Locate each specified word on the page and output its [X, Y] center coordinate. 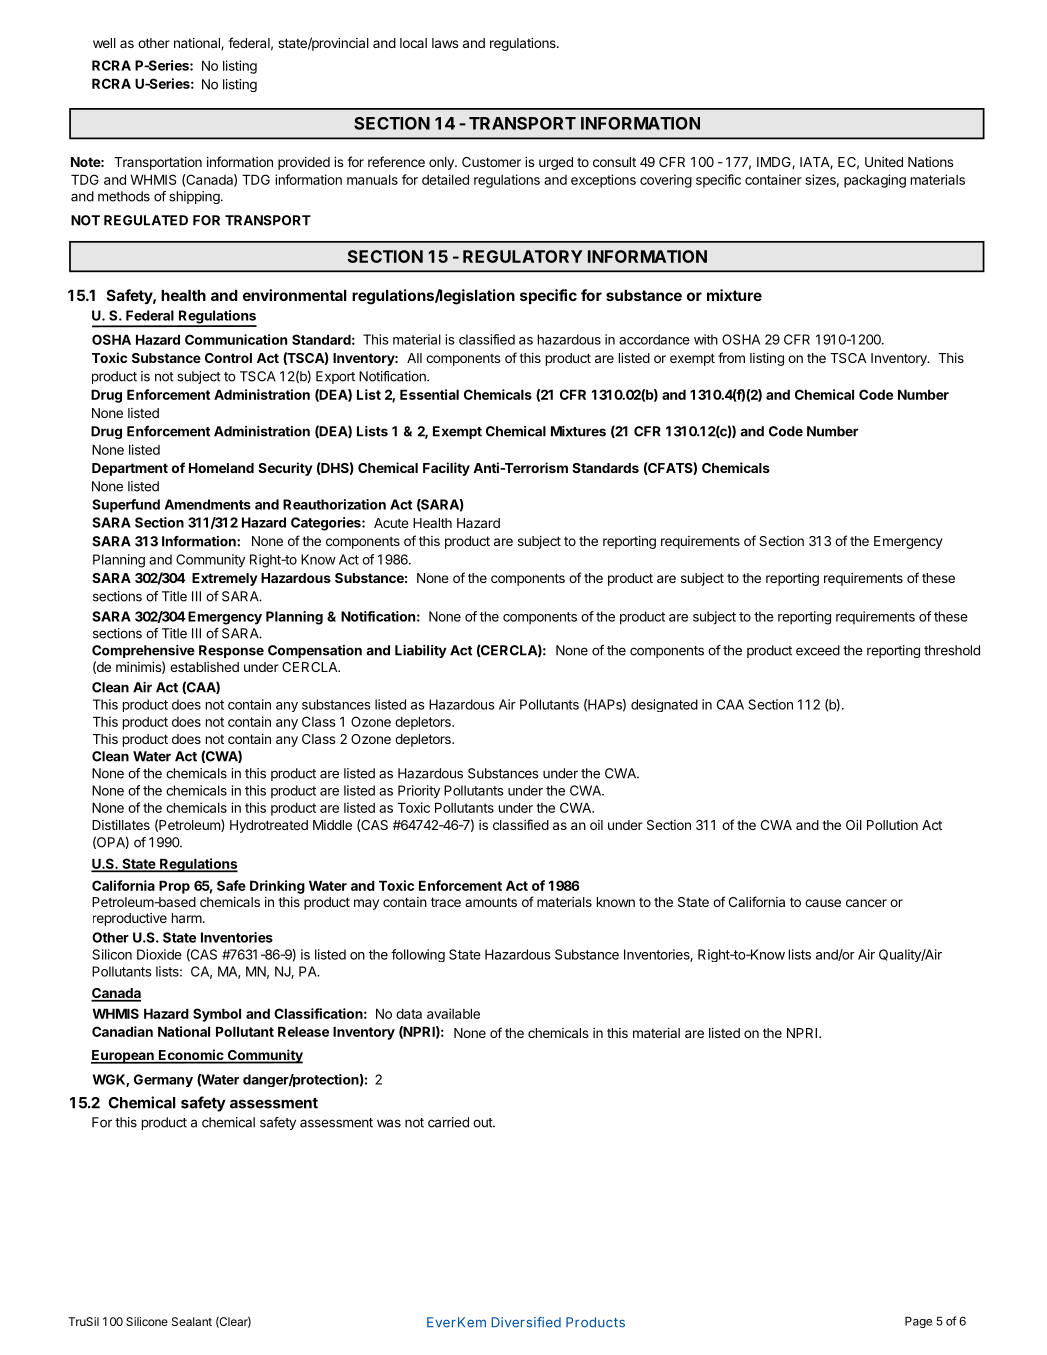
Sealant [192, 1321]
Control [228, 358]
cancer [866, 903]
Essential [429, 394]
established [204, 667]
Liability [421, 651]
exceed [818, 650]
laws [445, 43]
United [884, 162]
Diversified [526, 1322]
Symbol [217, 1015]
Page [918, 1322]
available [453, 1013]
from [731, 357]
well [104, 43]
